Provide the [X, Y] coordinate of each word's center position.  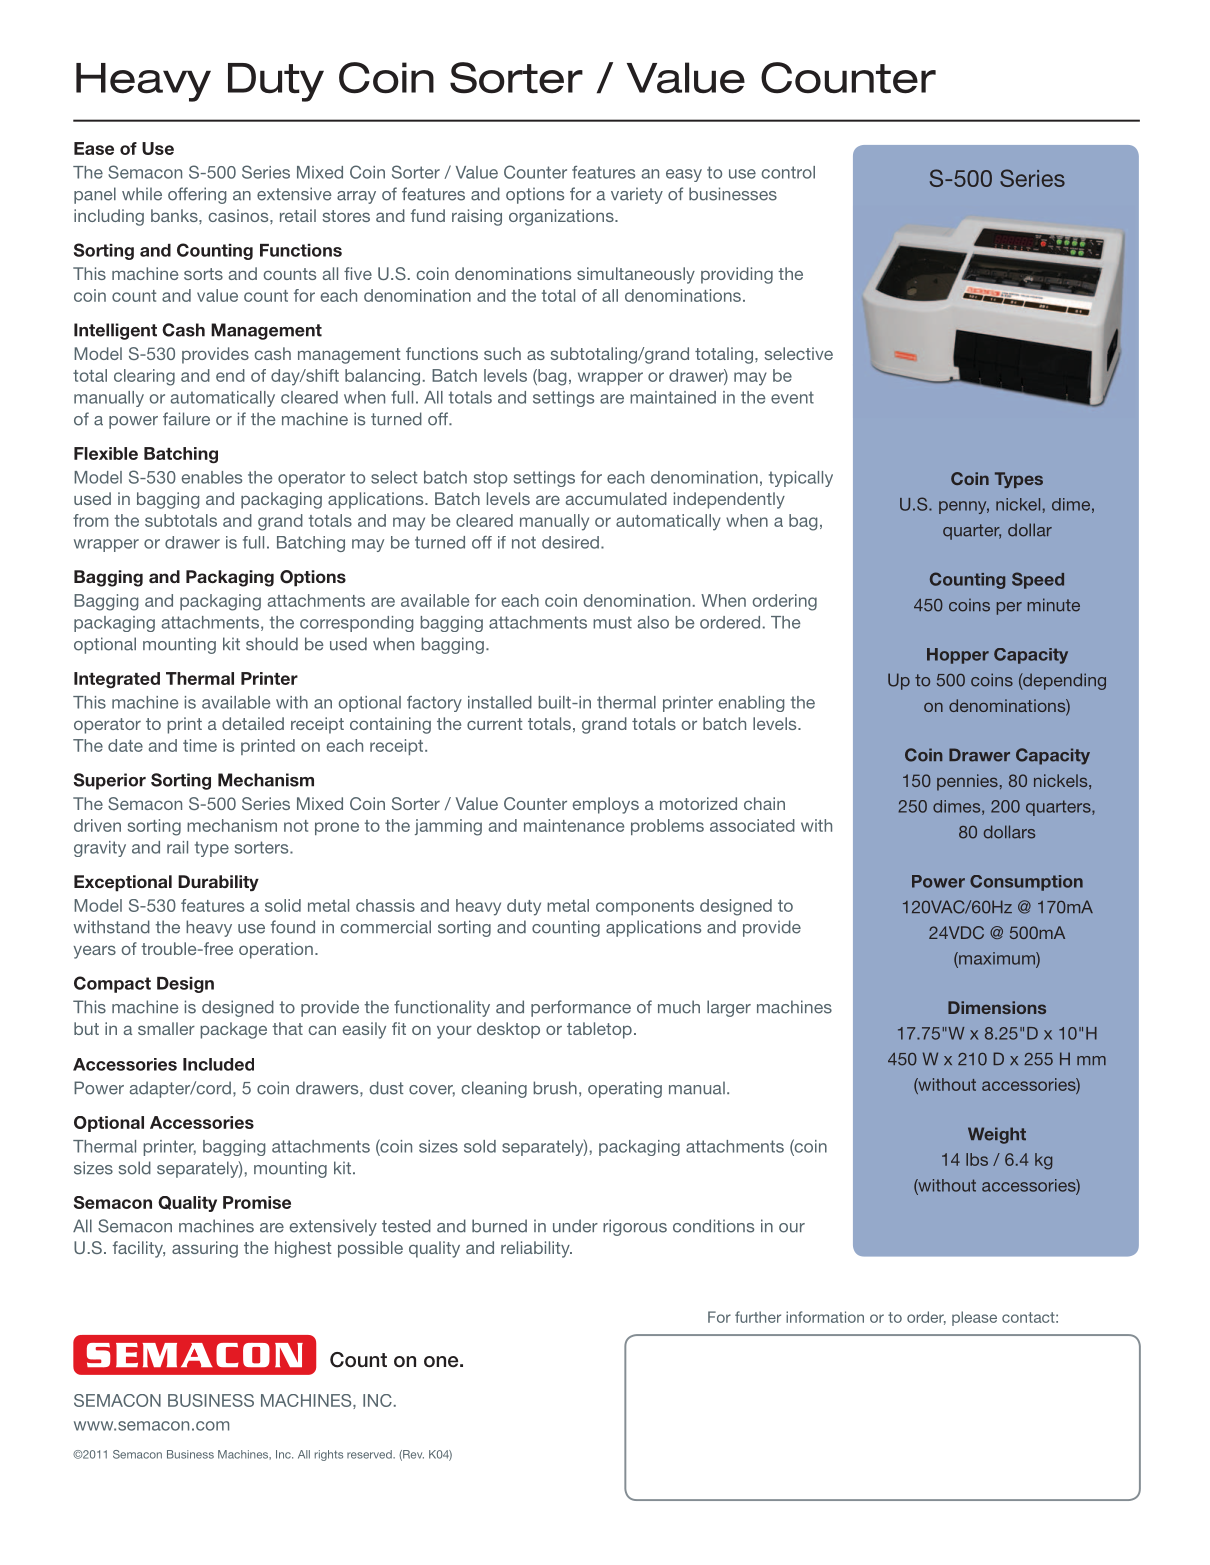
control [788, 172]
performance [581, 1008]
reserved [370, 1454]
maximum [997, 959]
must [612, 622]
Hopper [958, 656]
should [272, 644]
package [234, 1030]
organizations [562, 217]
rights [329, 1455]
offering [197, 195]
